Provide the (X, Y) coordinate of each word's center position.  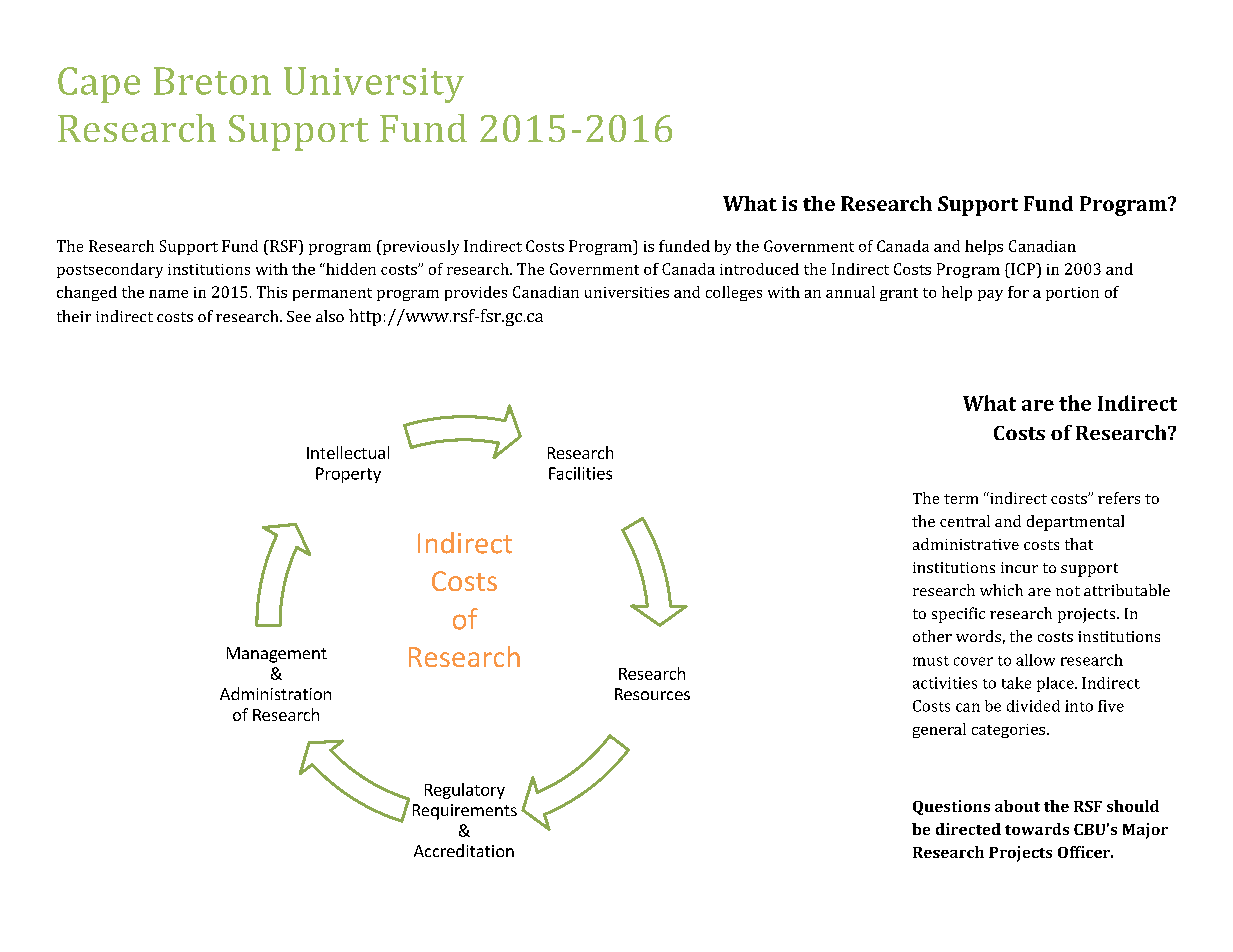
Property (348, 475)
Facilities (580, 473)
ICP (1023, 269)
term (961, 499)
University (374, 85)
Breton (212, 81)
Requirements (465, 812)
